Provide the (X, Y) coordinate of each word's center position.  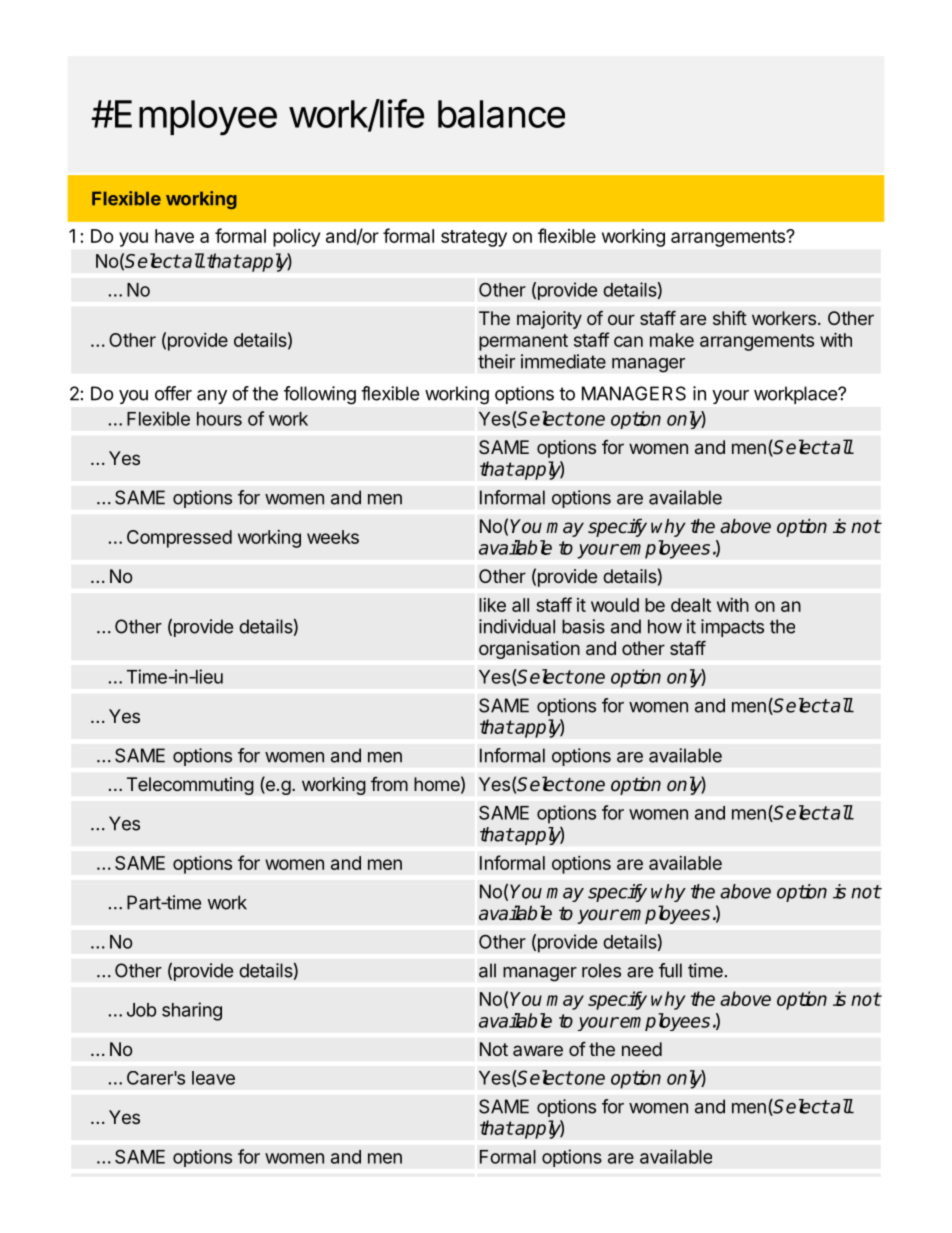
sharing (192, 1011)
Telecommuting (190, 786)
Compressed (179, 539)
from (389, 784)
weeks (333, 537)
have (174, 236)
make (672, 340)
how (665, 626)
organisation (529, 650)
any (212, 397)
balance (501, 114)
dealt (691, 605)
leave (213, 1078)
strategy (474, 238)
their (496, 361)
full (670, 970)
